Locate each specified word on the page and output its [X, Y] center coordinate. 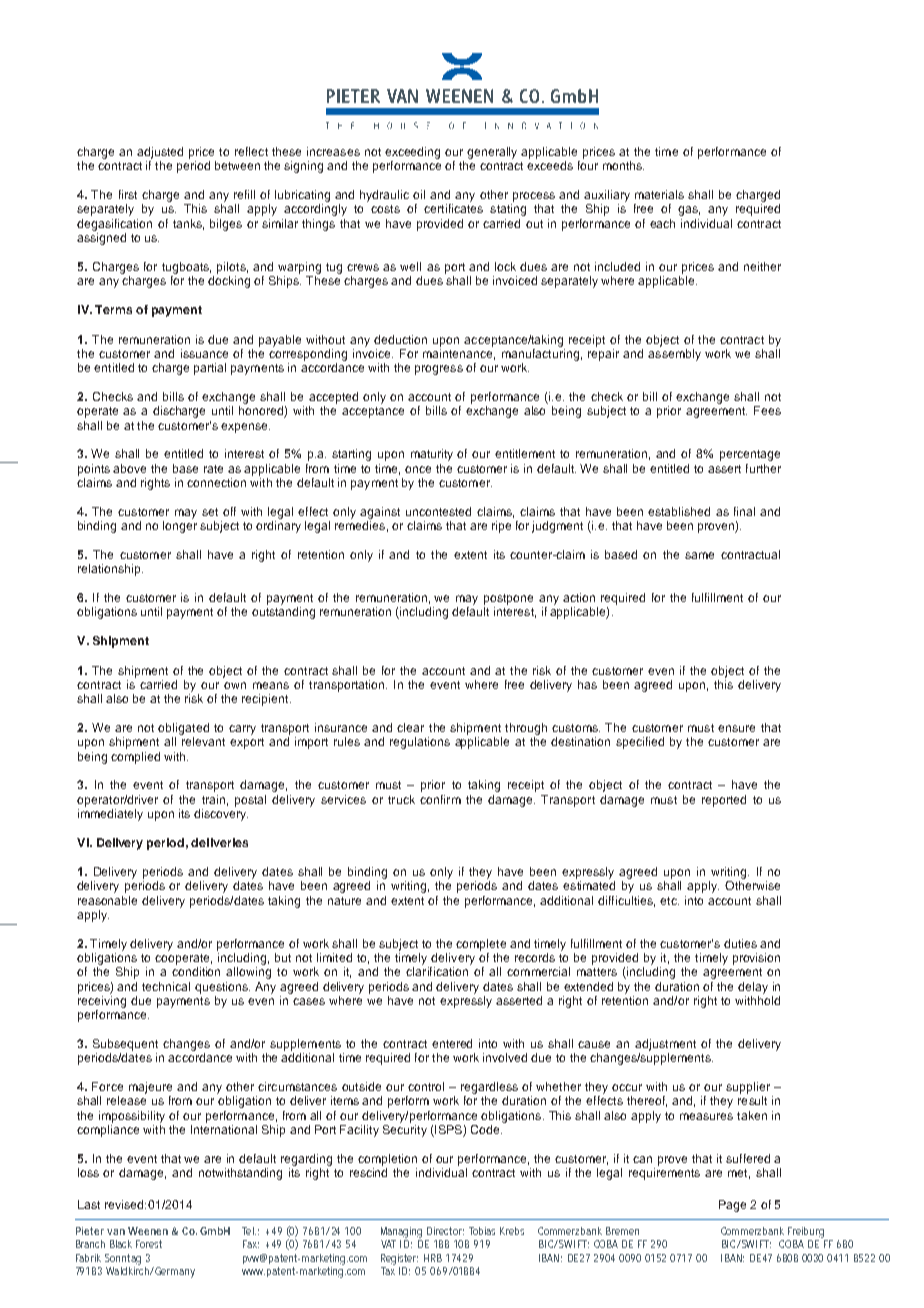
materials [659, 194]
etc [669, 901]
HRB [433, 1258]
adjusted [160, 153]
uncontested [438, 511]
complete [481, 945]
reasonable [107, 900]
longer [180, 527]
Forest [149, 1244]
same [699, 555]
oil [419, 194]
